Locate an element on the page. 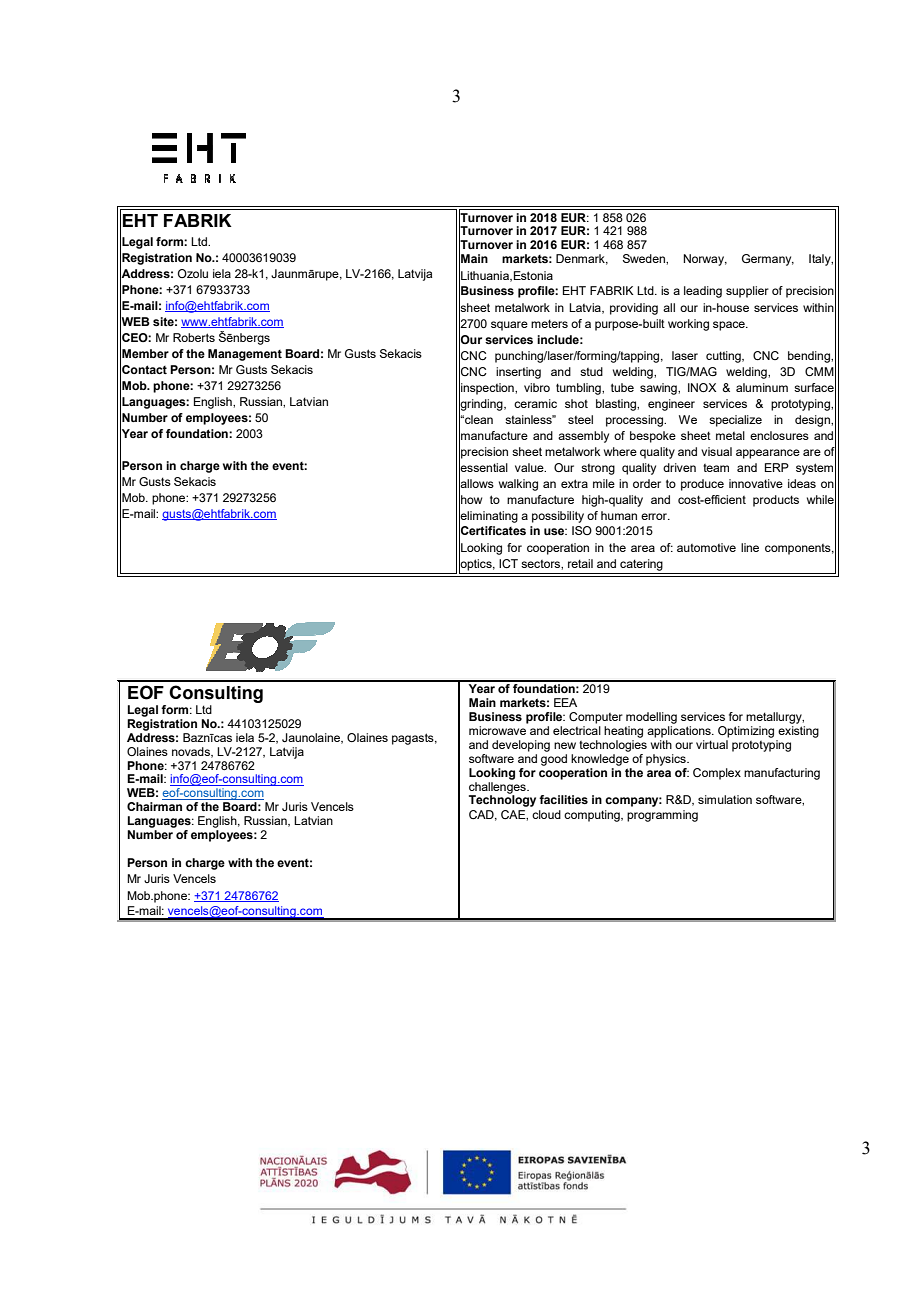  Chairman is located at coordinates (154, 806).
